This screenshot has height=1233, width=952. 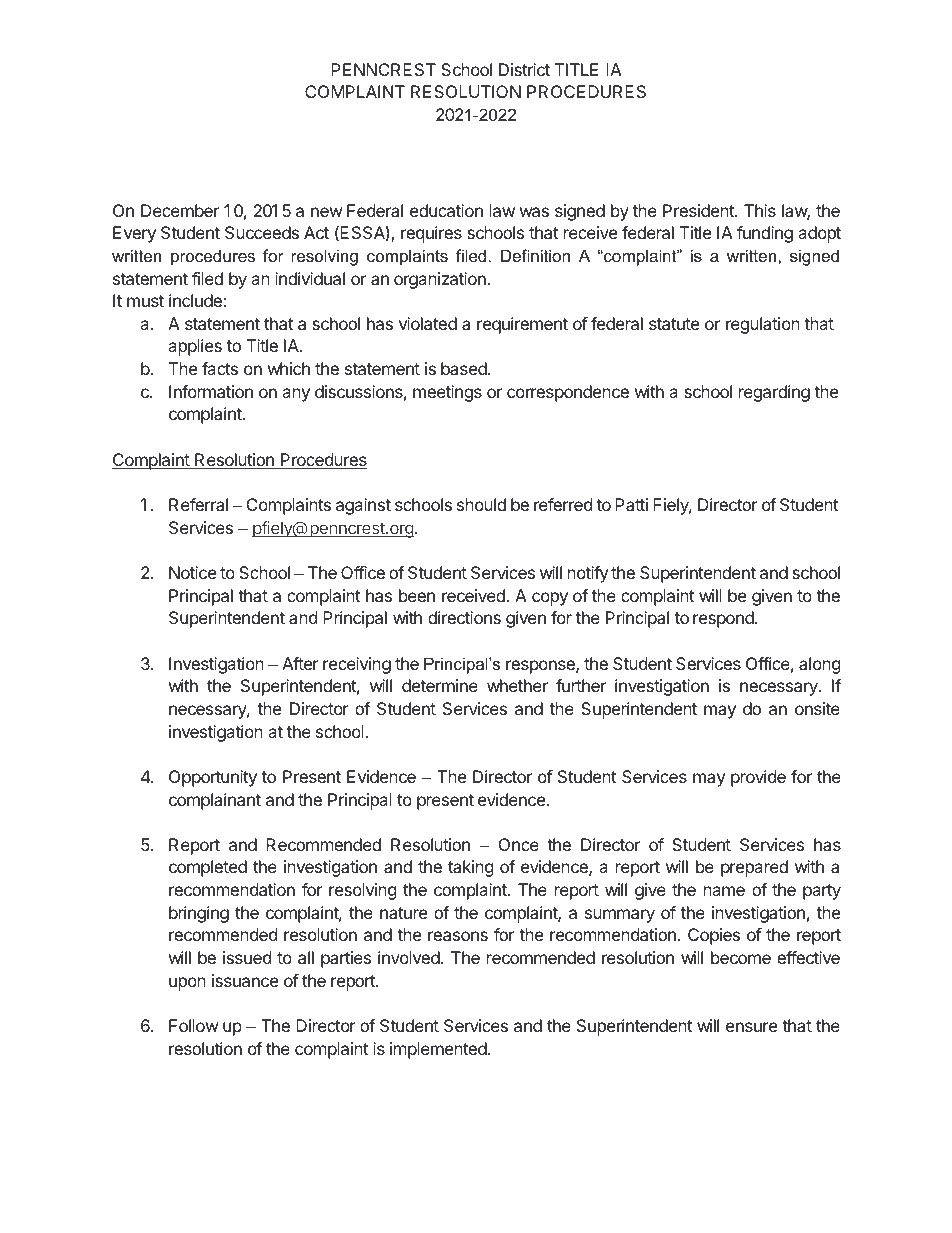 I want to click on Once, so click(x=519, y=844).
